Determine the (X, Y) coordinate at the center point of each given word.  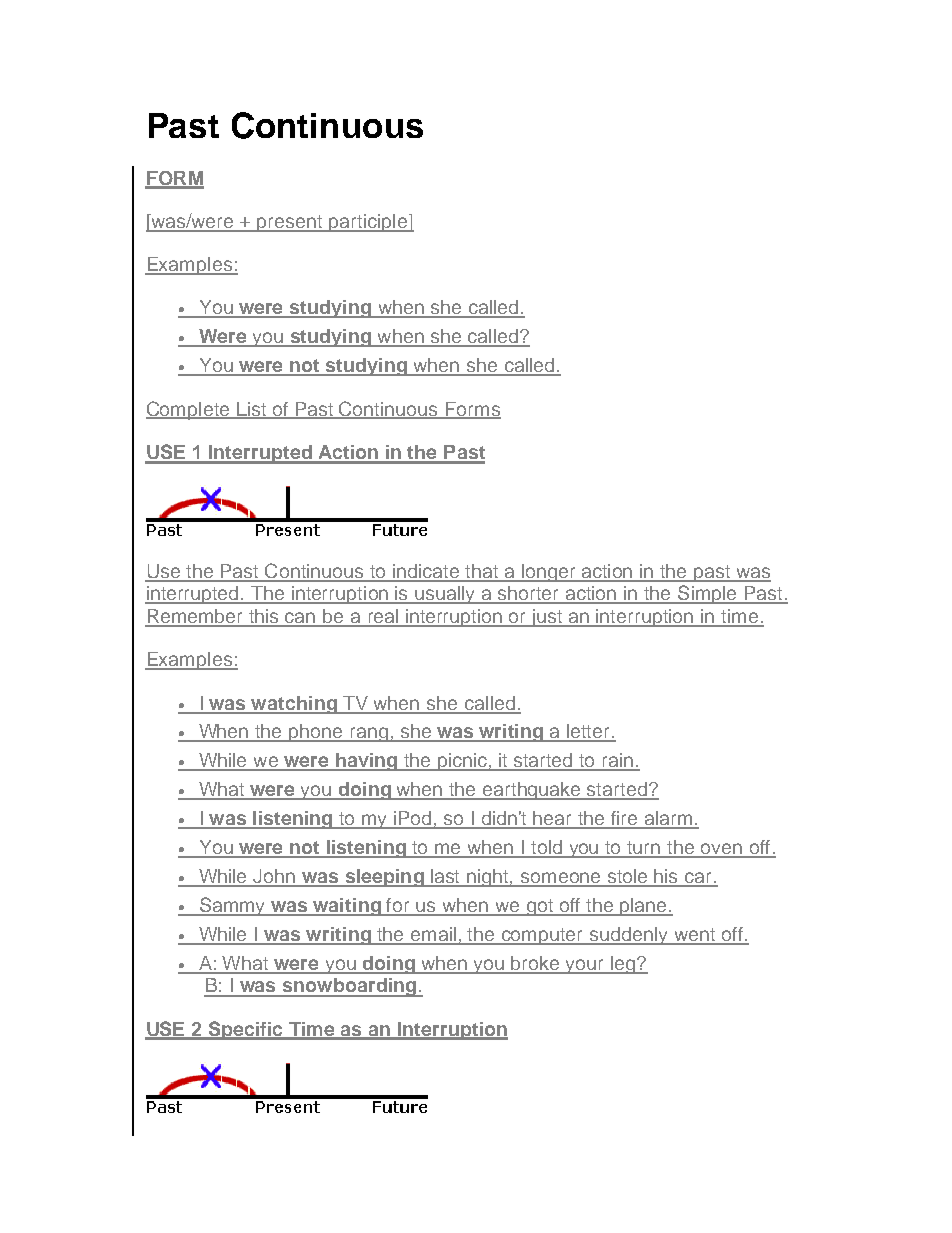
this (264, 617)
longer (548, 573)
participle (368, 223)
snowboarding (350, 987)
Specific (246, 1030)
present (290, 223)
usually (446, 595)
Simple (707, 594)
